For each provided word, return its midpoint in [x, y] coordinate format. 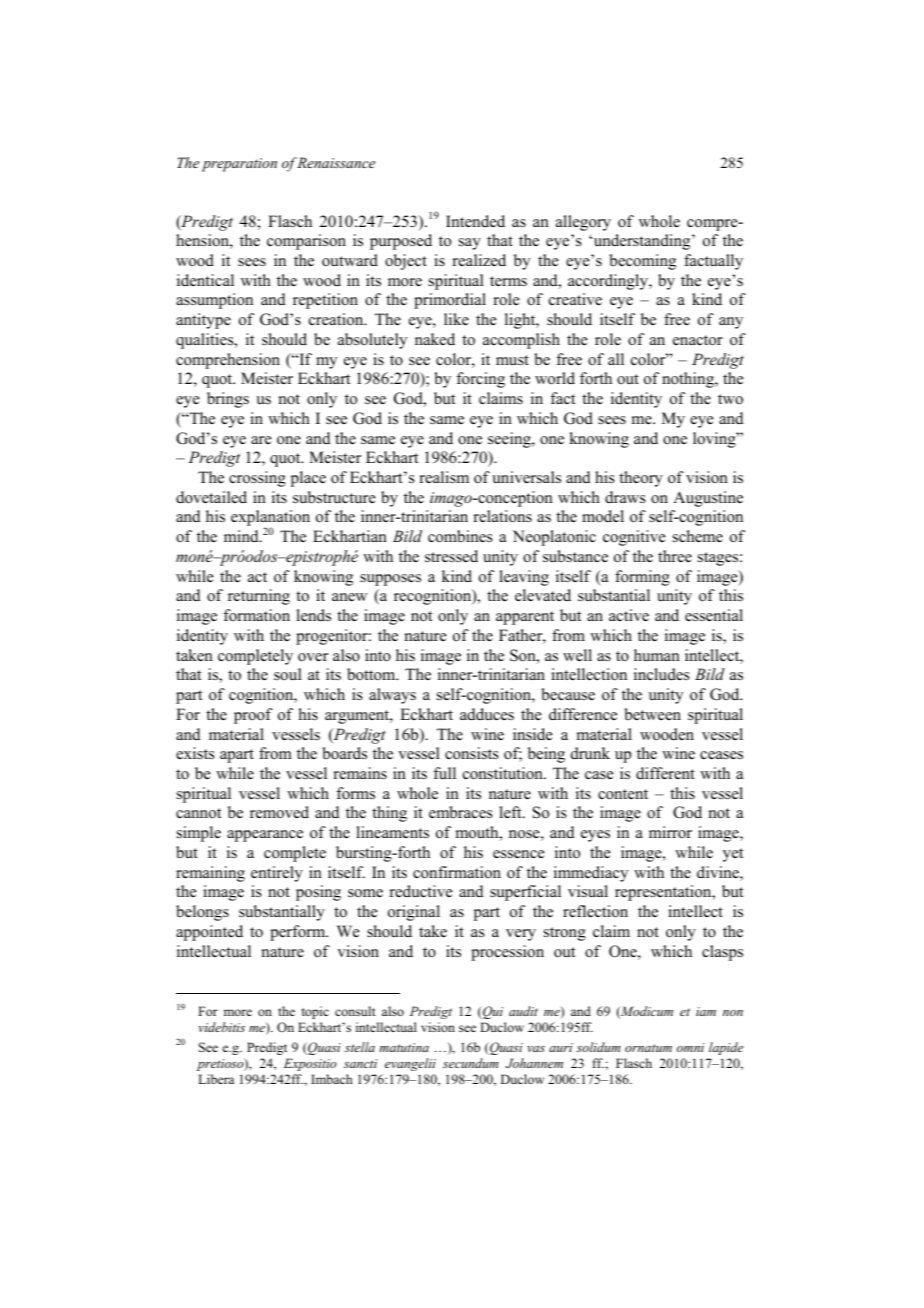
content [623, 794]
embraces [461, 812]
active [629, 615]
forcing [480, 380]
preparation [239, 165]
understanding [642, 242]
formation [256, 615]
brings [228, 400]
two [730, 399]
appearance [265, 836]
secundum [470, 1063]
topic [315, 1012]
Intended [475, 221]
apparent [525, 618]
